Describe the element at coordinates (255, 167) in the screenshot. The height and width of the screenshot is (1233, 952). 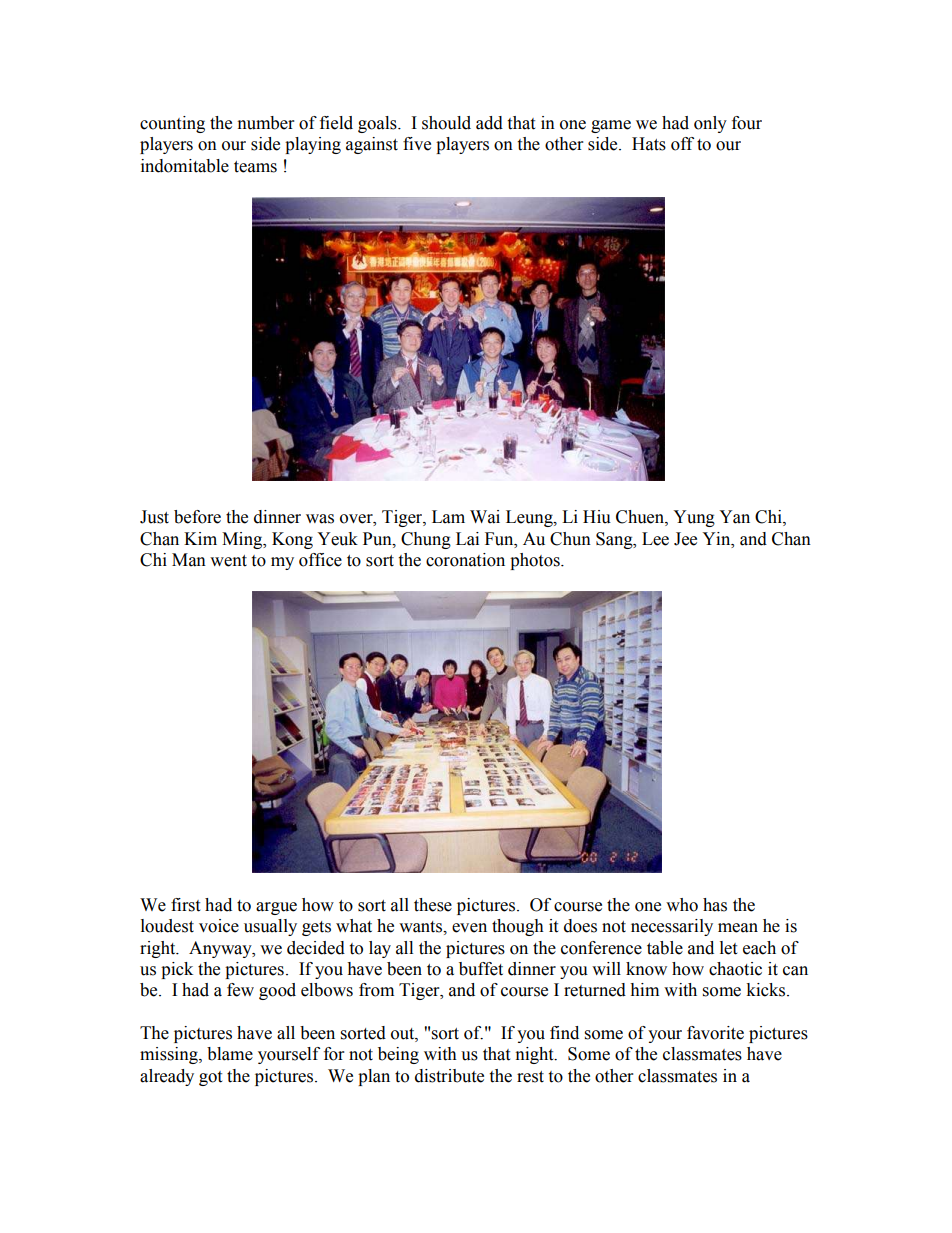
I see `teams` at that location.
